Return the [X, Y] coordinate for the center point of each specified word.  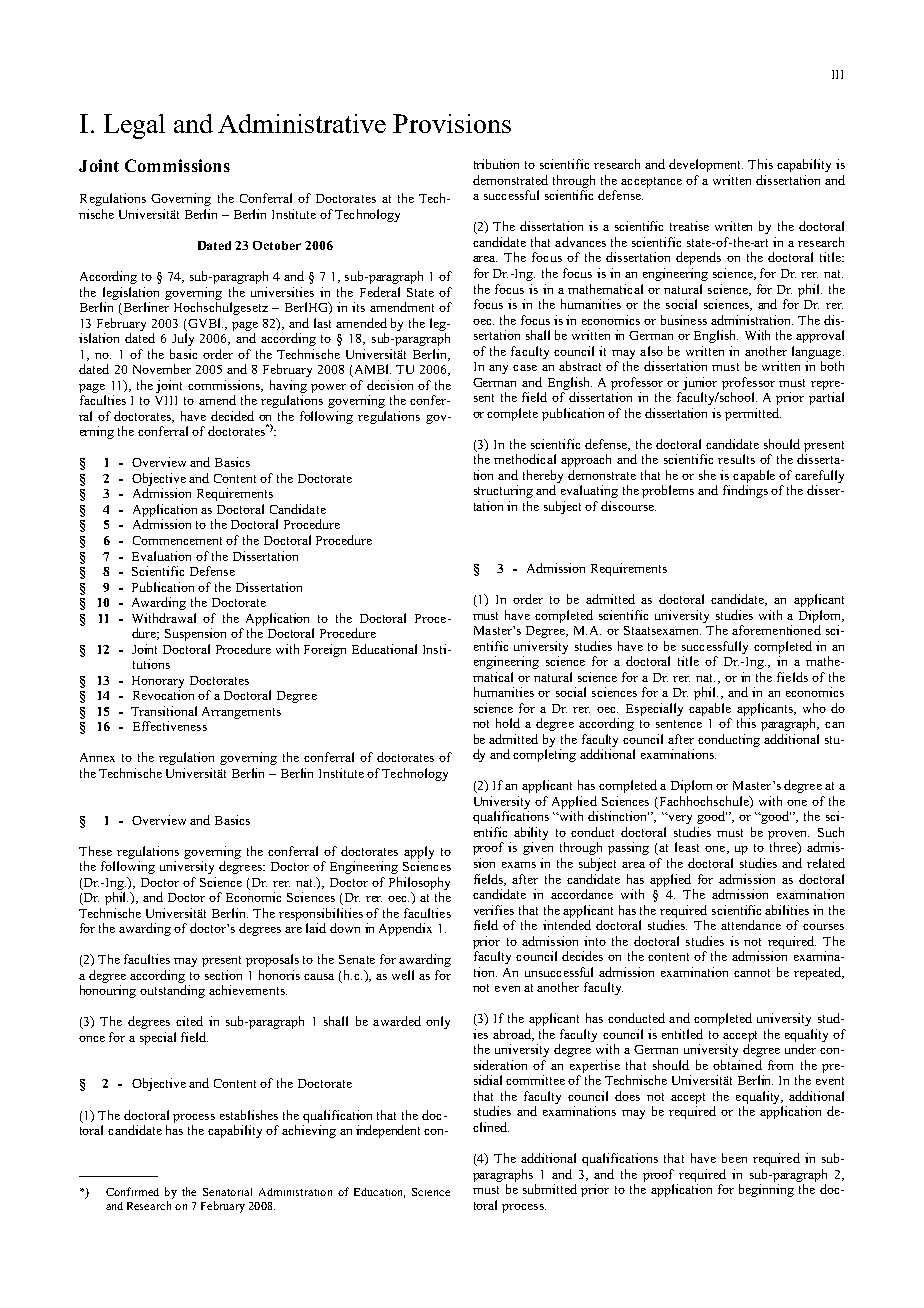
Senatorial [227, 1192]
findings [745, 491]
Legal [134, 126]
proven [788, 835]
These [95, 851]
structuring [503, 491]
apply [419, 852]
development [706, 165]
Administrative [302, 123]
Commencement [177, 540]
